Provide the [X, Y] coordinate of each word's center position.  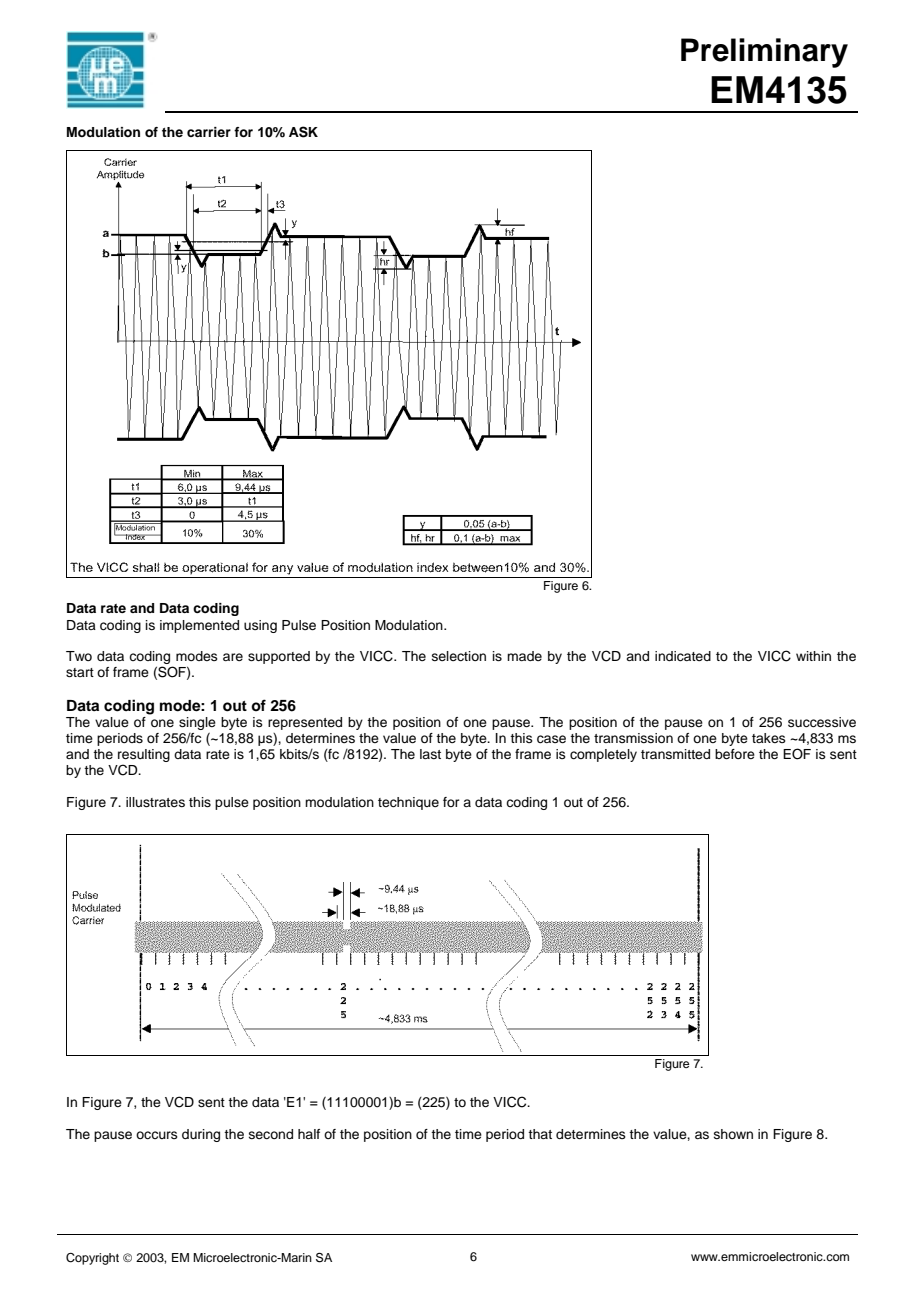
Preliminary [764, 53]
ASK [303, 132]
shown [733, 1134]
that [540, 1134]
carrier [209, 132]
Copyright [92, 1259]
